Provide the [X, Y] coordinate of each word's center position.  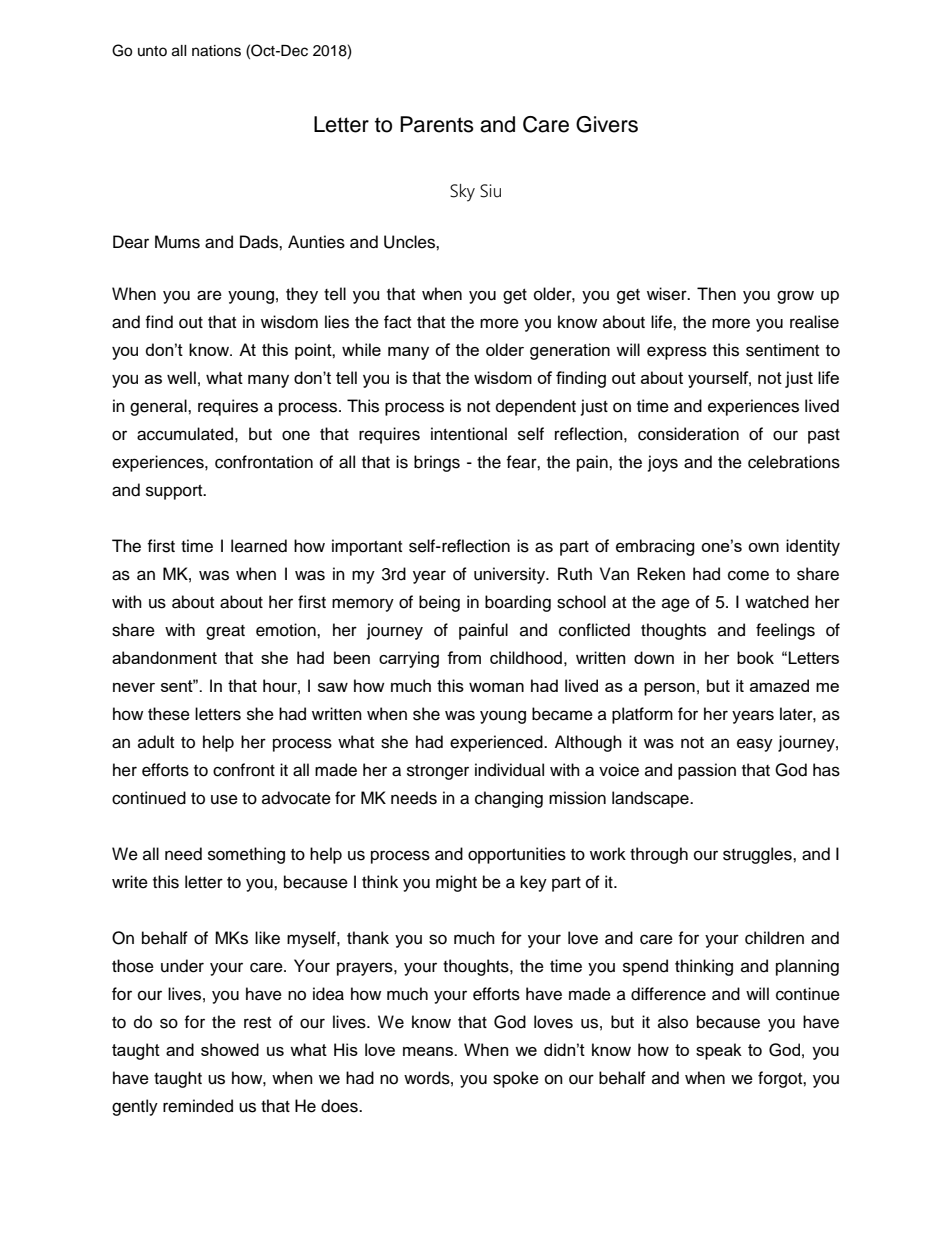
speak [719, 1051]
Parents [437, 124]
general [159, 407]
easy [755, 745]
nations [216, 51]
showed [230, 1049]
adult [156, 742]
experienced [497, 743]
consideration [688, 434]
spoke [516, 1079]
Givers [607, 124]
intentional [469, 434]
